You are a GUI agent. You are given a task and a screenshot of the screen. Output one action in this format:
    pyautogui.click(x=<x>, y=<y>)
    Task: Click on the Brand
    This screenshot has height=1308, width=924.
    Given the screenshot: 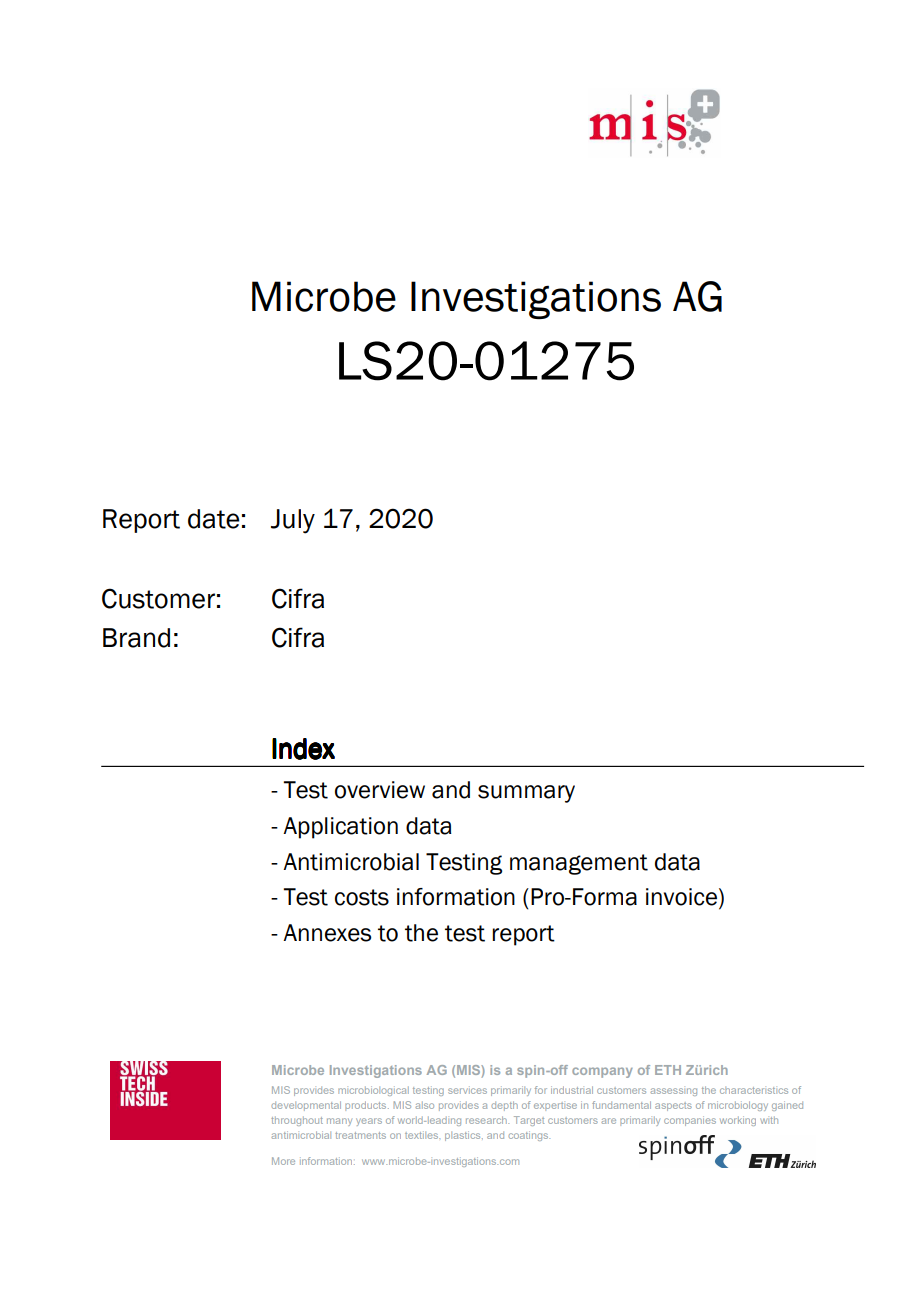 What is the action you would take?
    pyautogui.click(x=136, y=638)
